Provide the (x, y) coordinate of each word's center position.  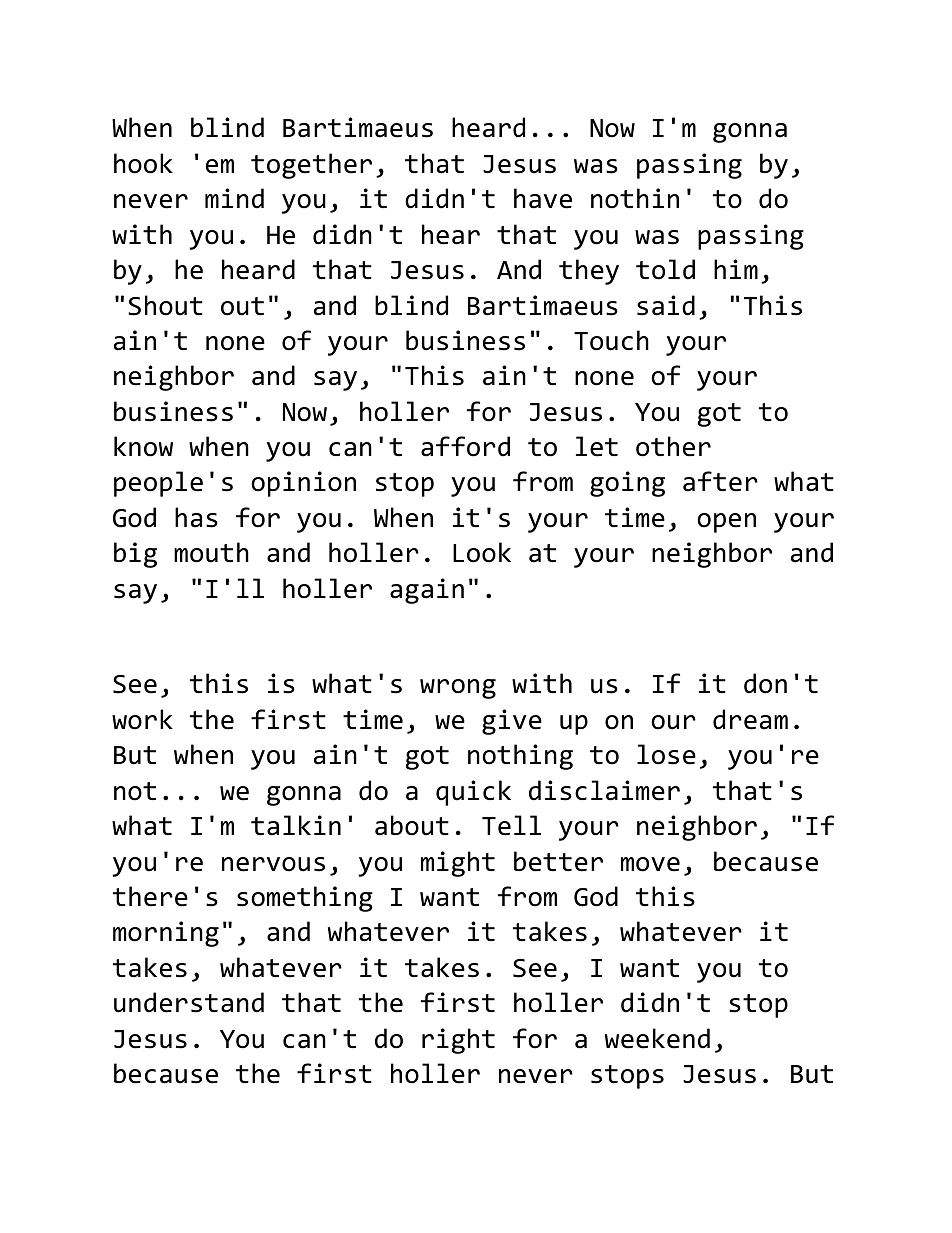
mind (234, 198)
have (543, 198)
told (665, 269)
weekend (657, 1038)
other (673, 446)
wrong (458, 689)
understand (189, 1002)
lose (666, 754)
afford (465, 446)
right (458, 1041)
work (142, 719)
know (143, 446)
